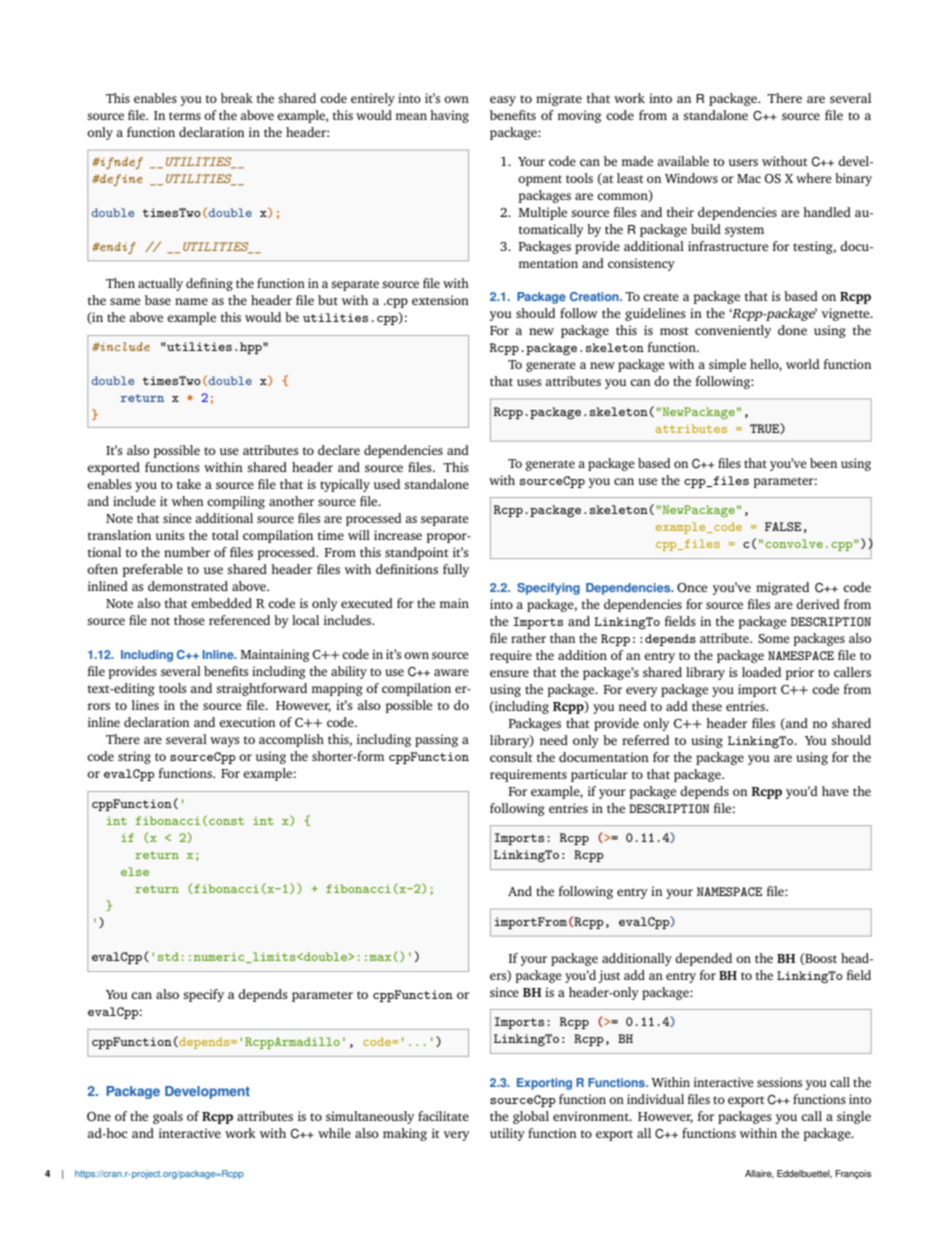 The height and width of the image is (1233, 952). Describe the element at coordinates (774, 638) in the image. I see `Some` at that location.
